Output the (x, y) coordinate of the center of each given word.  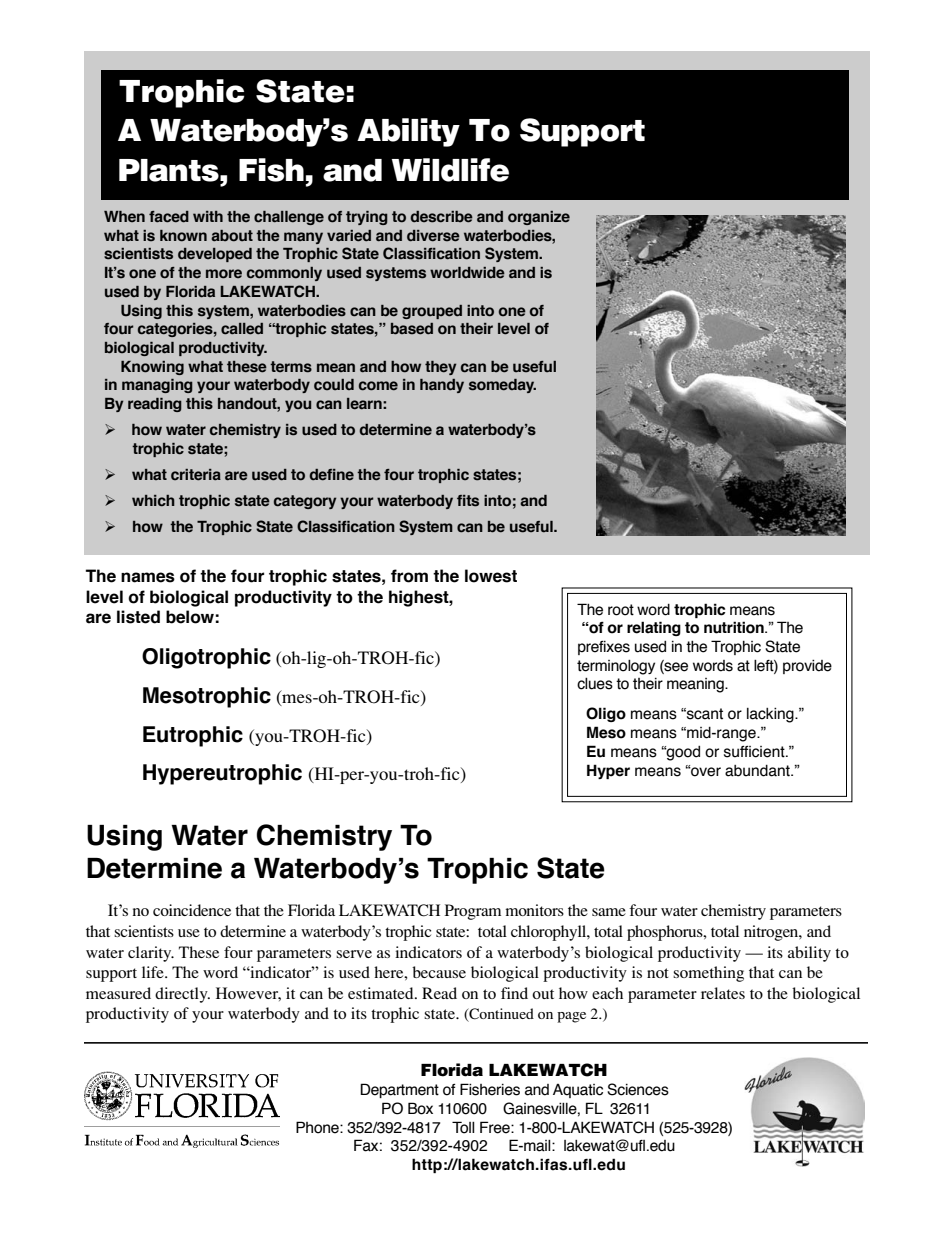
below (190, 617)
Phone (318, 1127)
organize (539, 218)
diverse (433, 236)
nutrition (735, 627)
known (183, 236)
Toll (463, 1127)
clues (595, 684)
